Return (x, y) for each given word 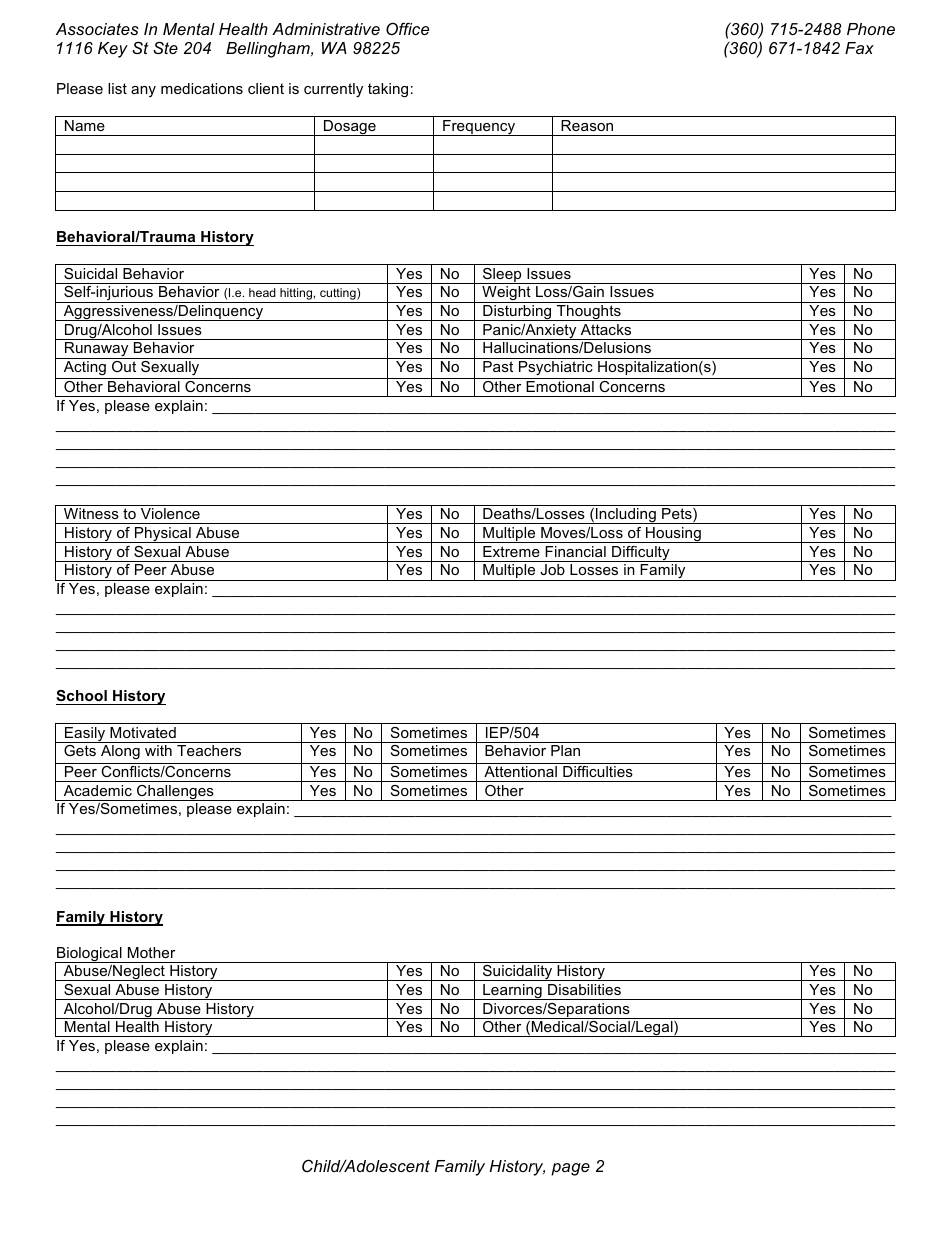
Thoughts (589, 313)
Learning (512, 992)
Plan (565, 750)
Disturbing (517, 313)
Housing (673, 535)
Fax (859, 48)
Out (124, 366)
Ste (165, 47)
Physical (163, 535)
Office (407, 28)
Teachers (209, 750)
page (570, 1169)
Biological (89, 955)
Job (552, 569)
